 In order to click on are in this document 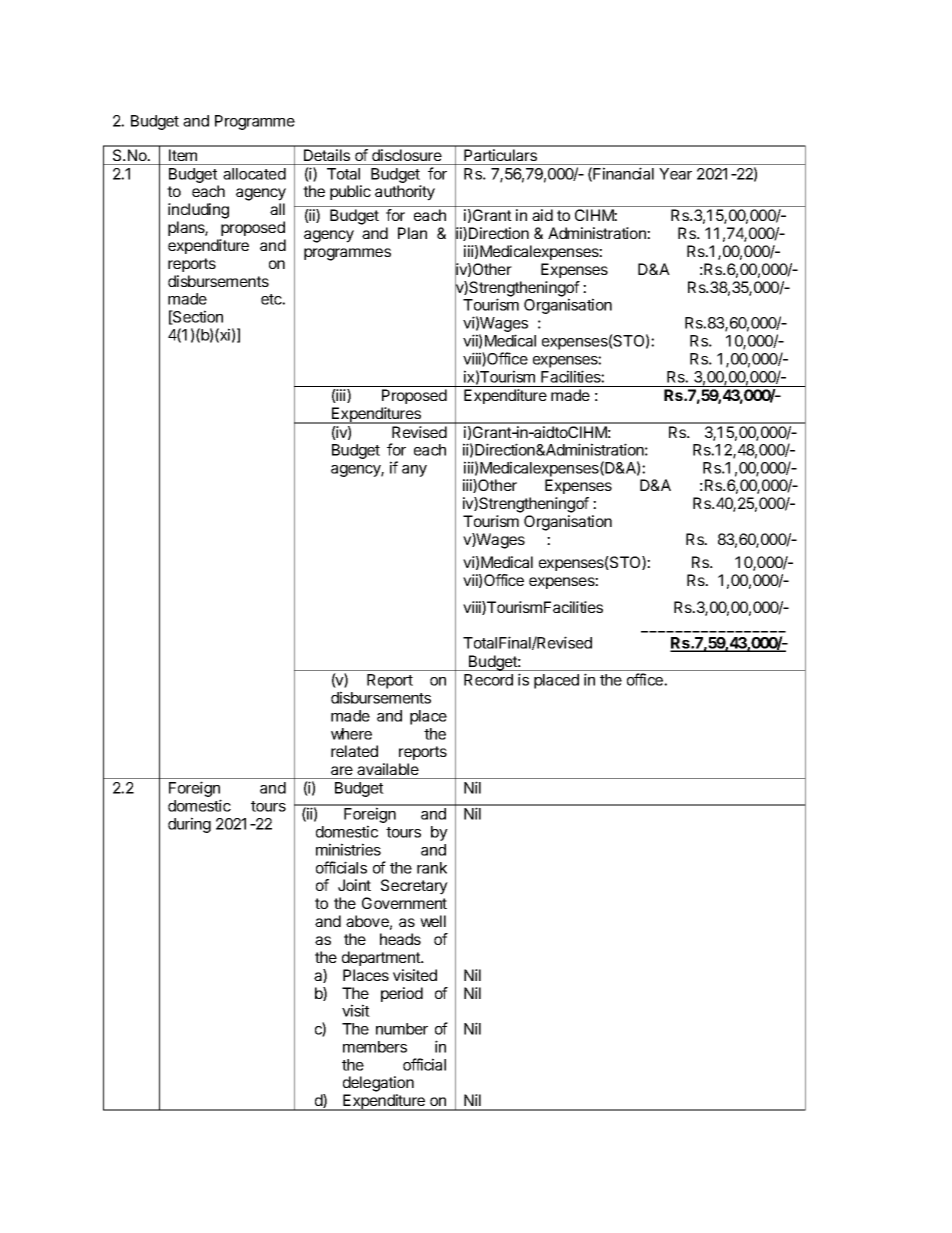, I will do `click(342, 770)`.
